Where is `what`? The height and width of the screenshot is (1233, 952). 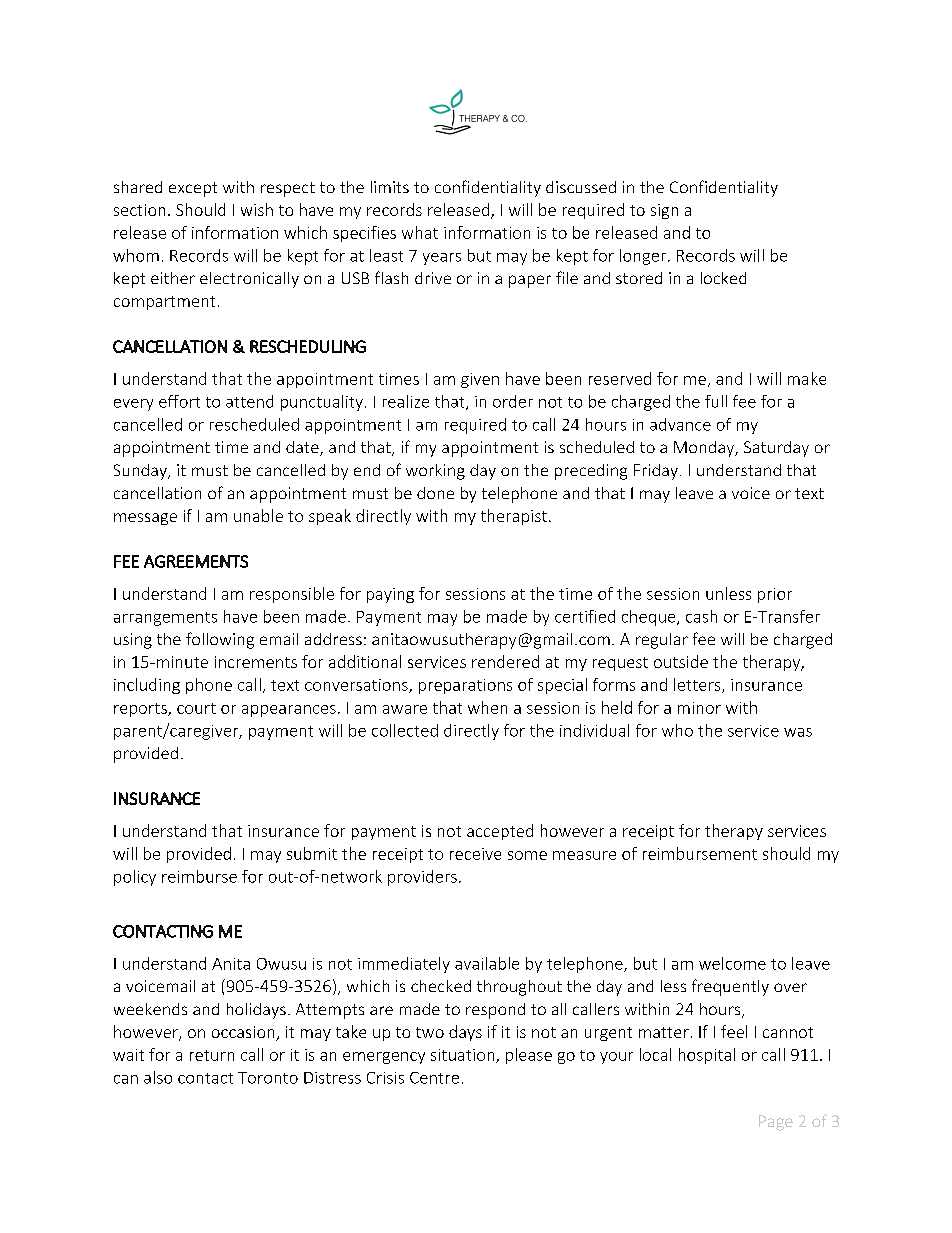 what is located at coordinates (420, 232).
